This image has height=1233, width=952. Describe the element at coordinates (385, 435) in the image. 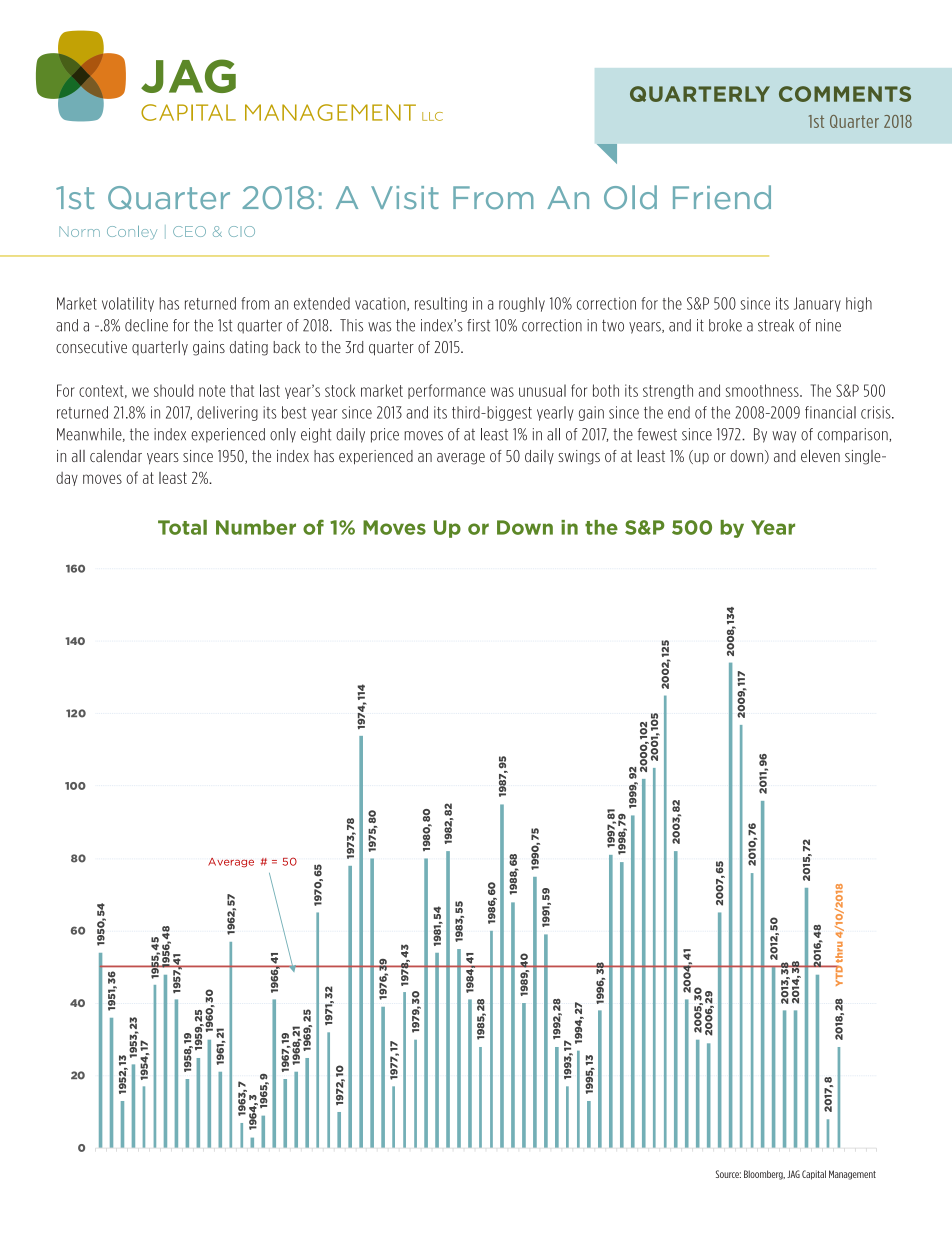

I see `price` at that location.
